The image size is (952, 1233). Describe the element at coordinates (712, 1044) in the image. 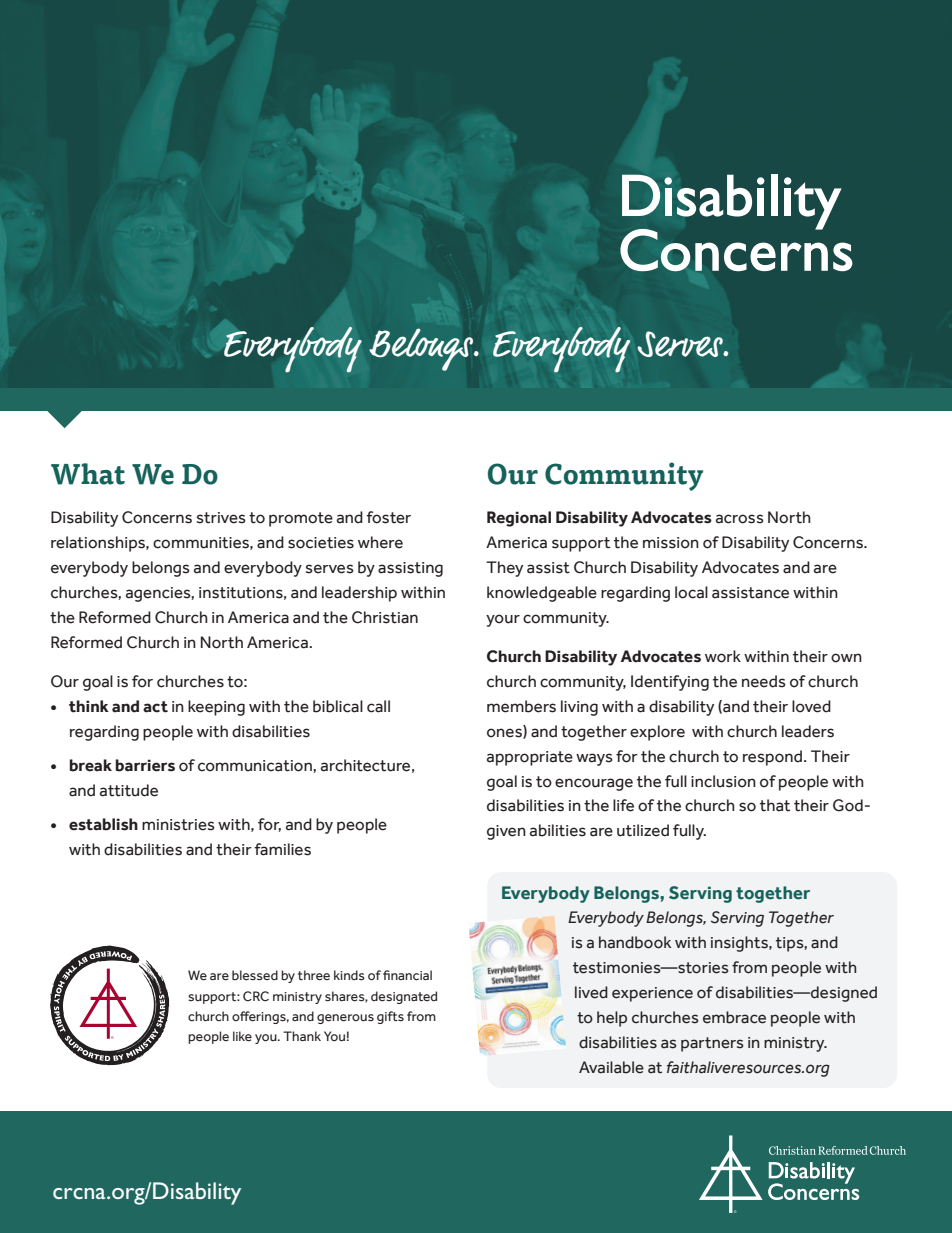

I see `partners` at that location.
